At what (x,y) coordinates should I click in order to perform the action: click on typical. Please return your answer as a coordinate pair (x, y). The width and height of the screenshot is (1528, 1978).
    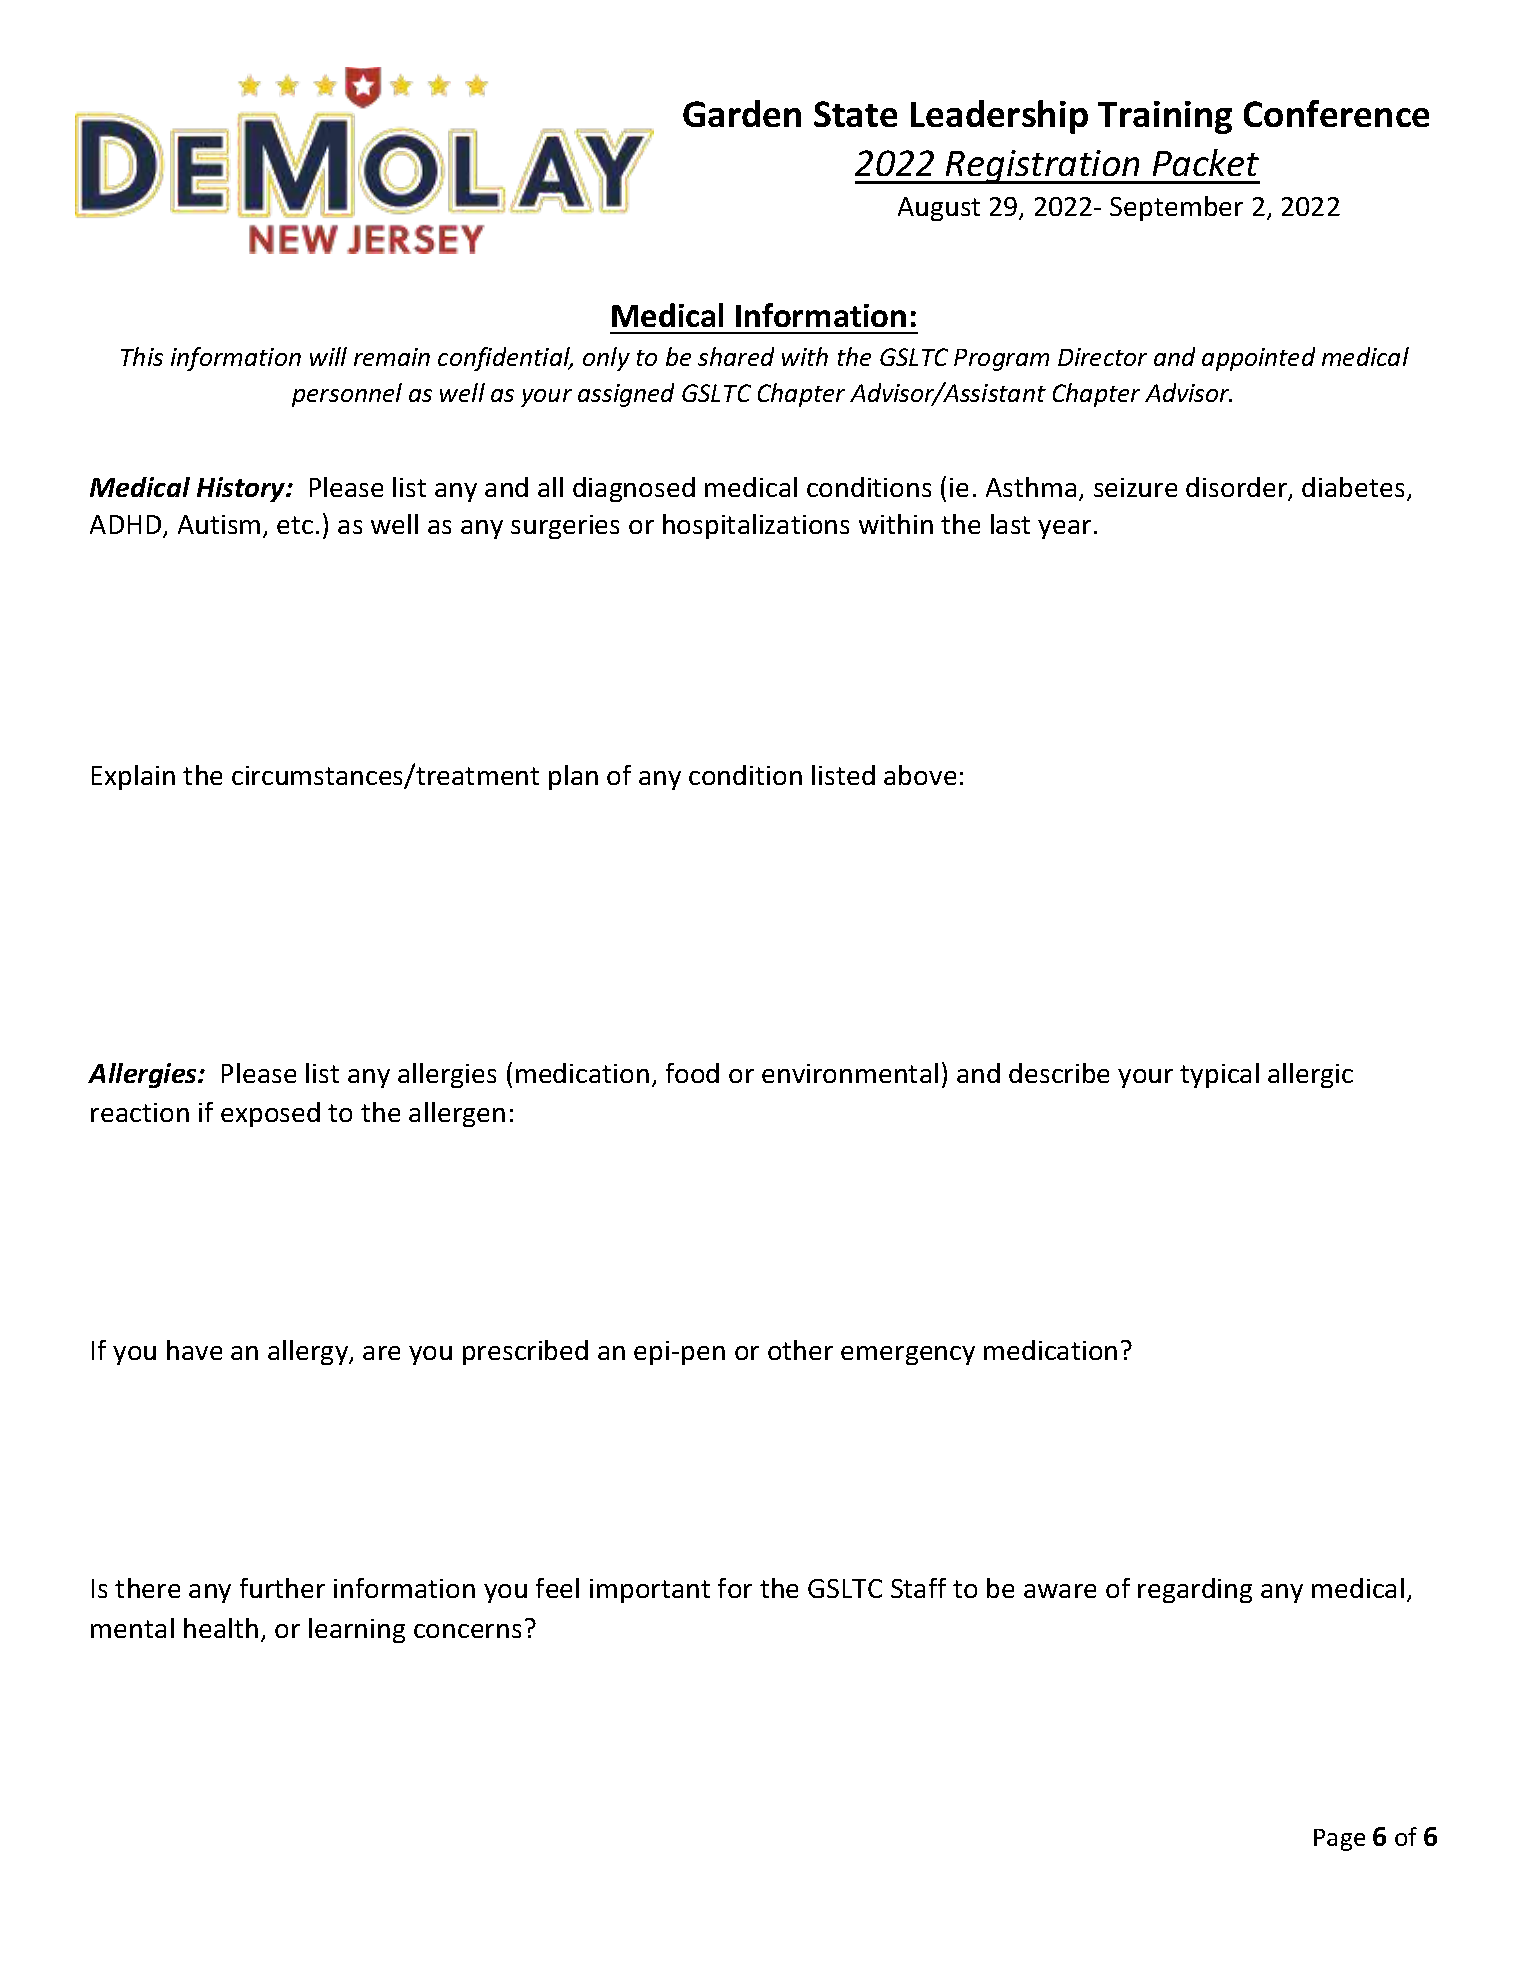
    Looking at the image, I should click on (1219, 1075).
